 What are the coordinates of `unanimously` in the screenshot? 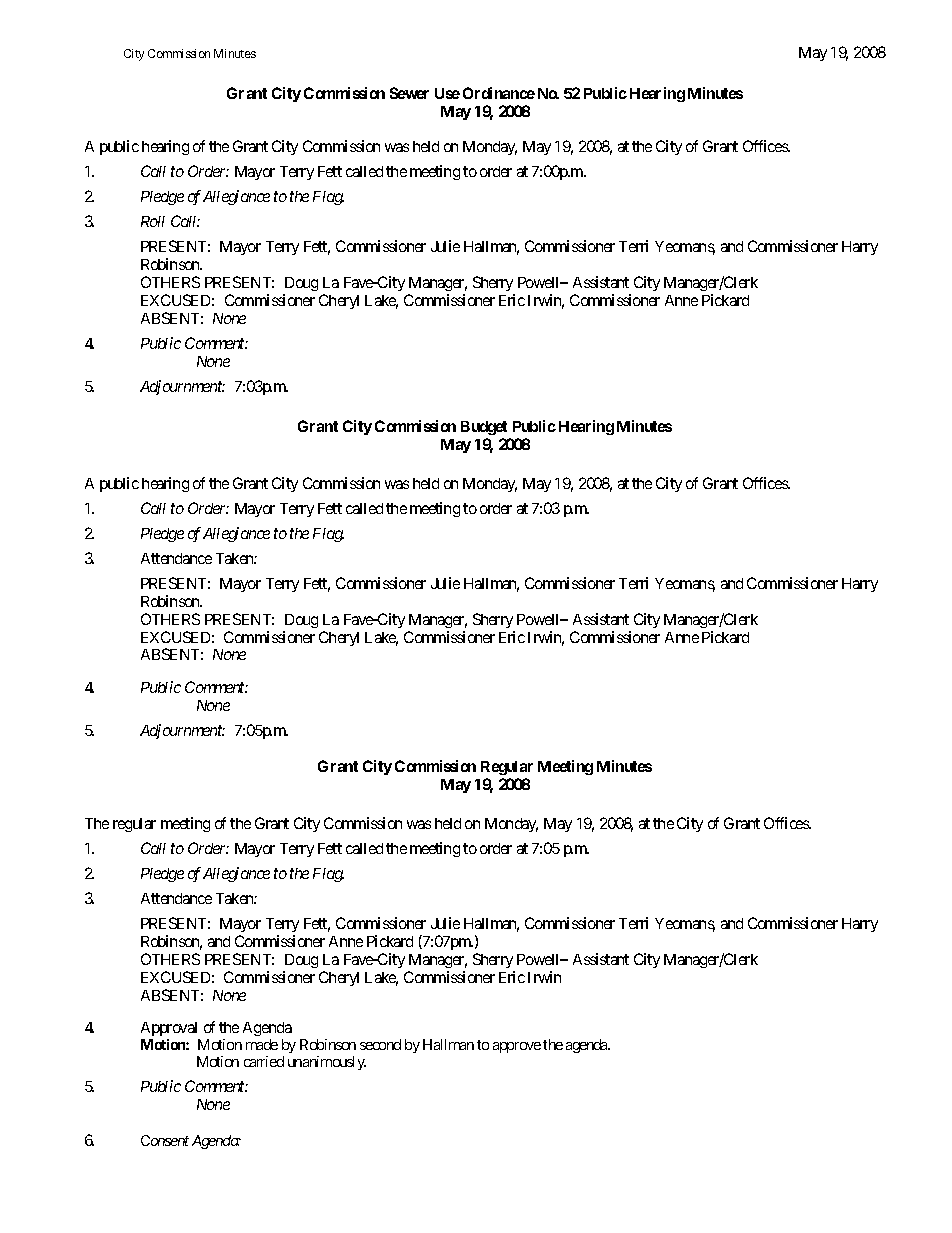 It's located at (327, 1063).
